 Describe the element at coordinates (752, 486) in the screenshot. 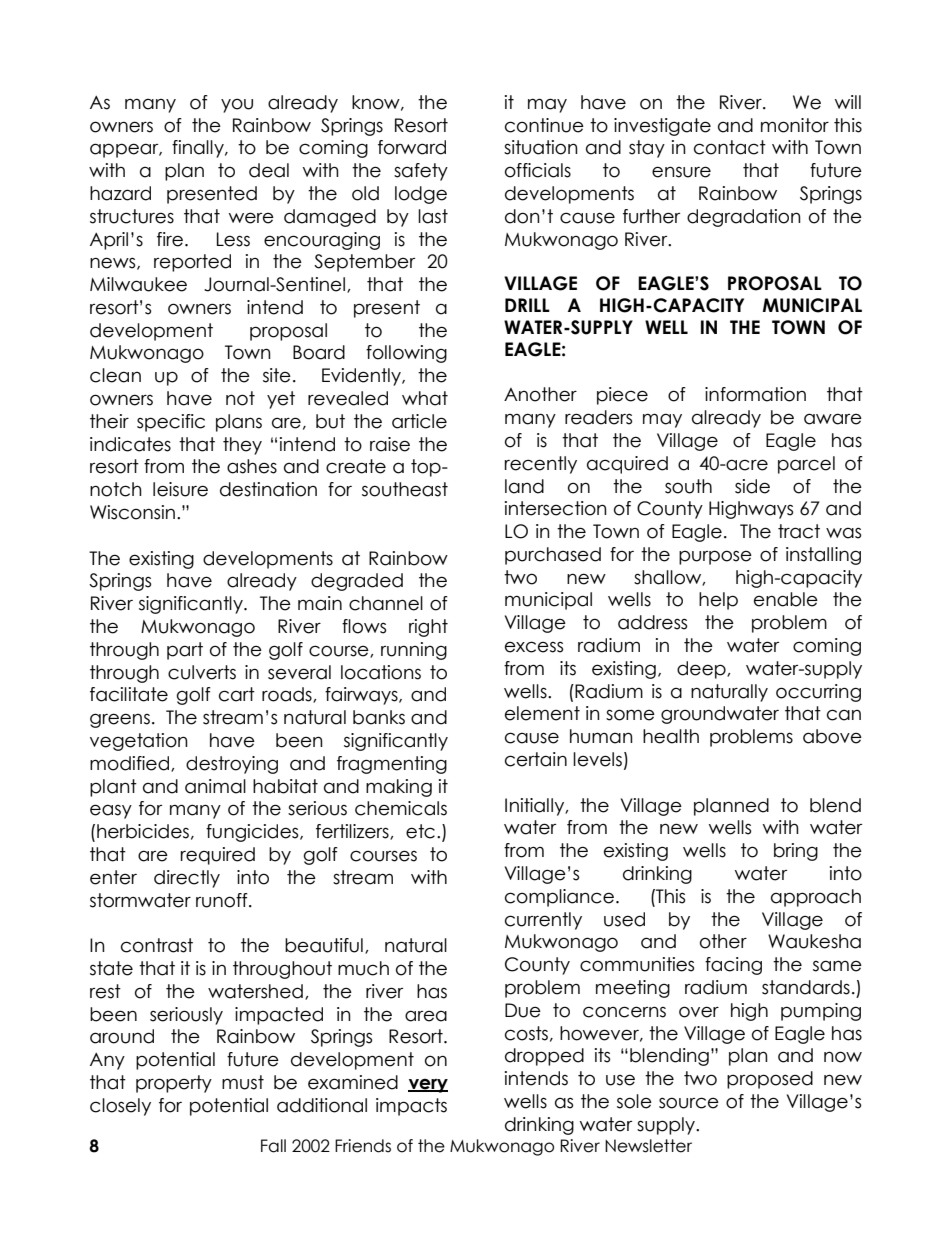

I see `side` at that location.
